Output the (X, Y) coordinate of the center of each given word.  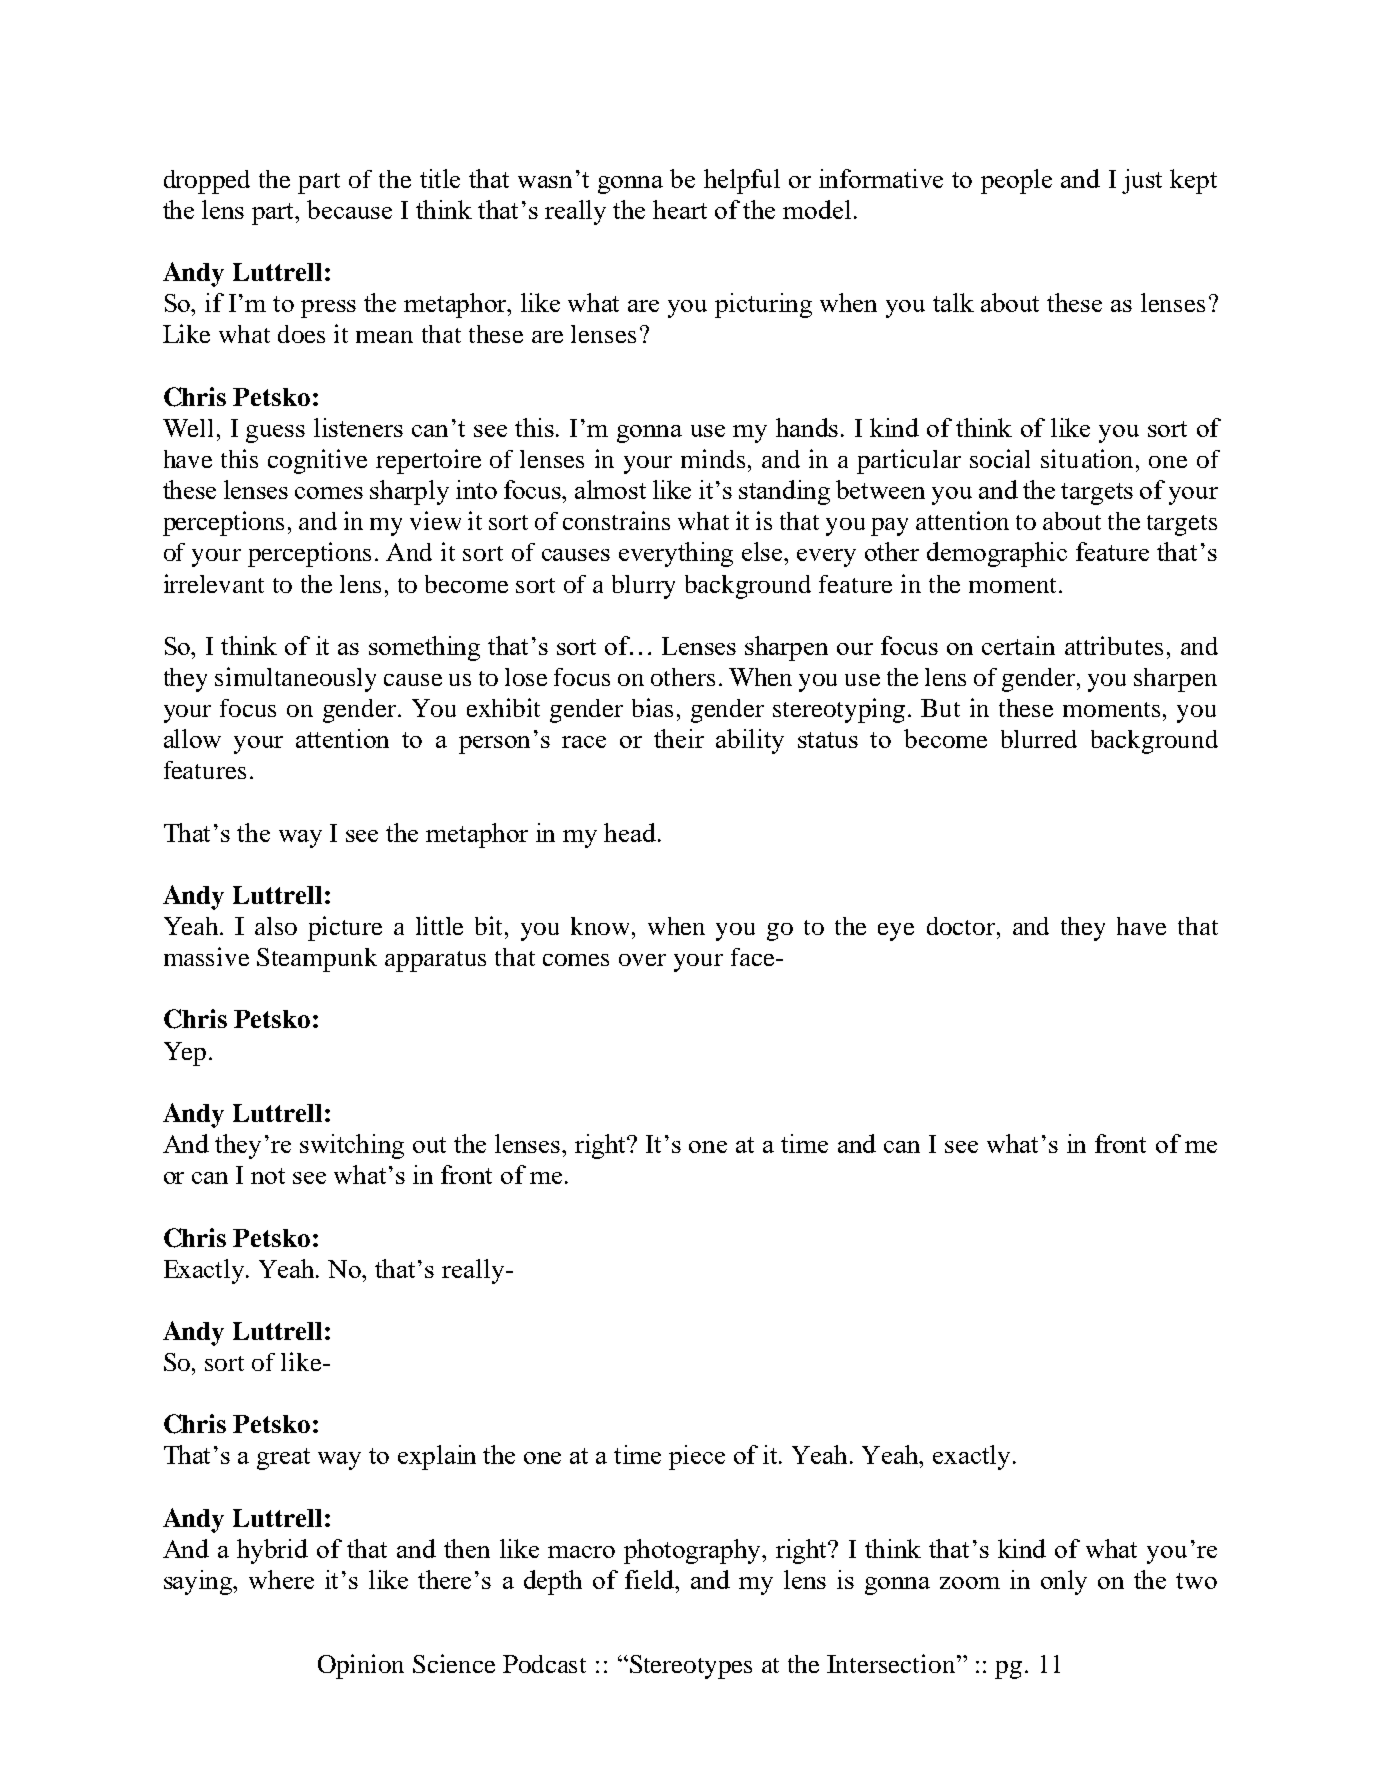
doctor (962, 926)
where (281, 1579)
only (1064, 1582)
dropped (207, 182)
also (276, 926)
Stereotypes (689, 1667)
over (642, 960)
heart (680, 209)
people (1016, 181)
